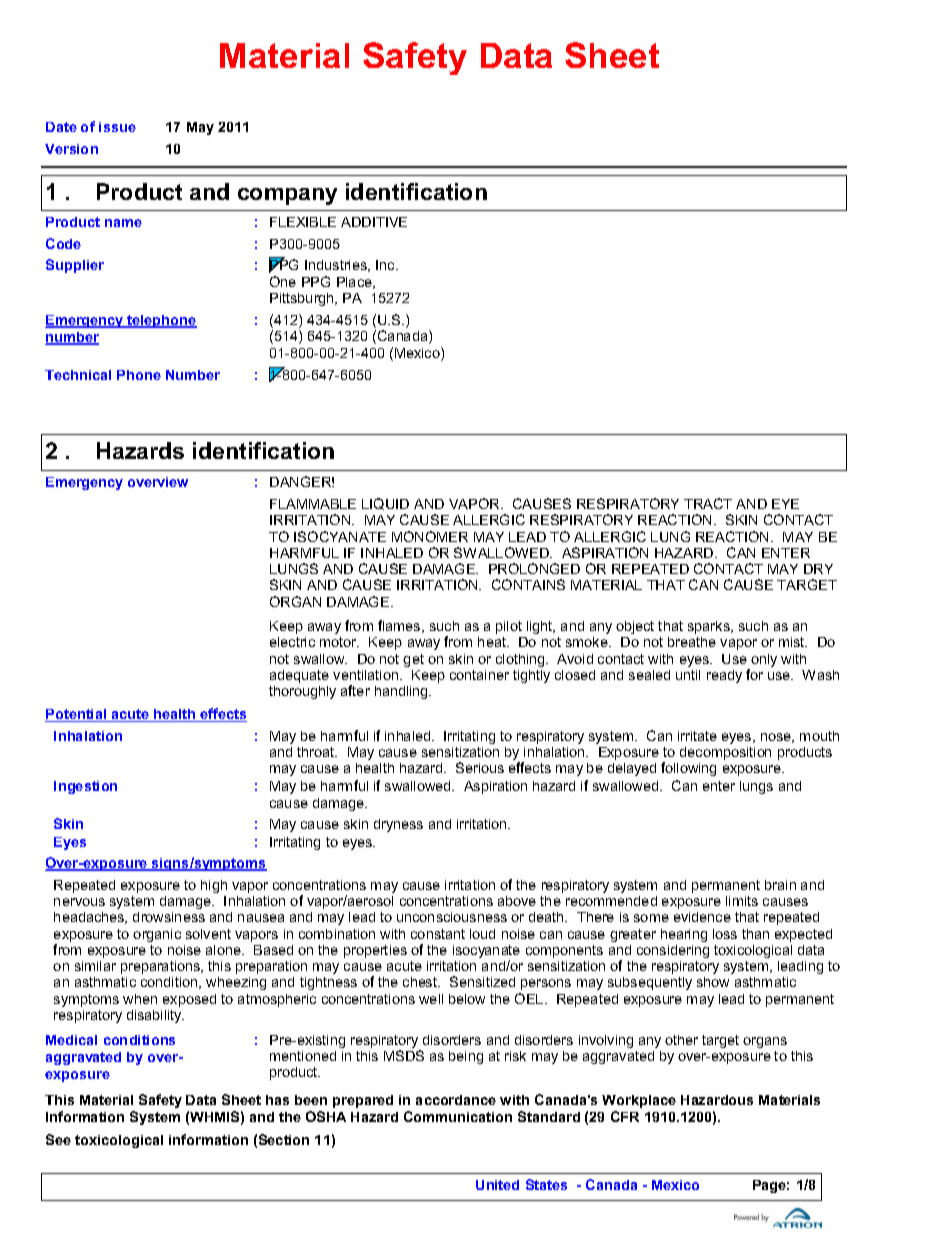 This screenshot has width=952, height=1233. Describe the element at coordinates (458, 1116) in the screenshot. I see `Communication` at that location.
